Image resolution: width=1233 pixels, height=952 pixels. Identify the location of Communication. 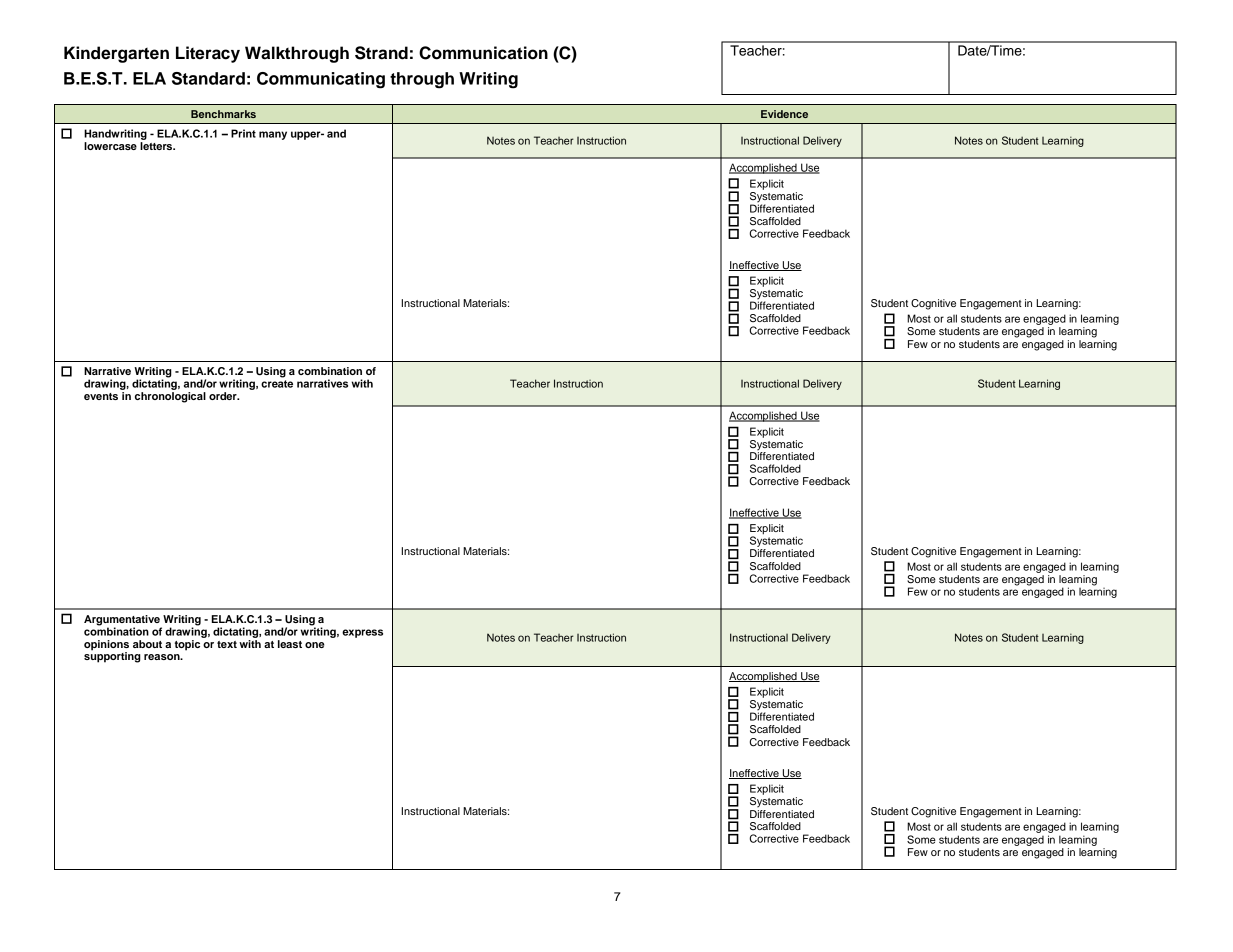
(483, 53).
